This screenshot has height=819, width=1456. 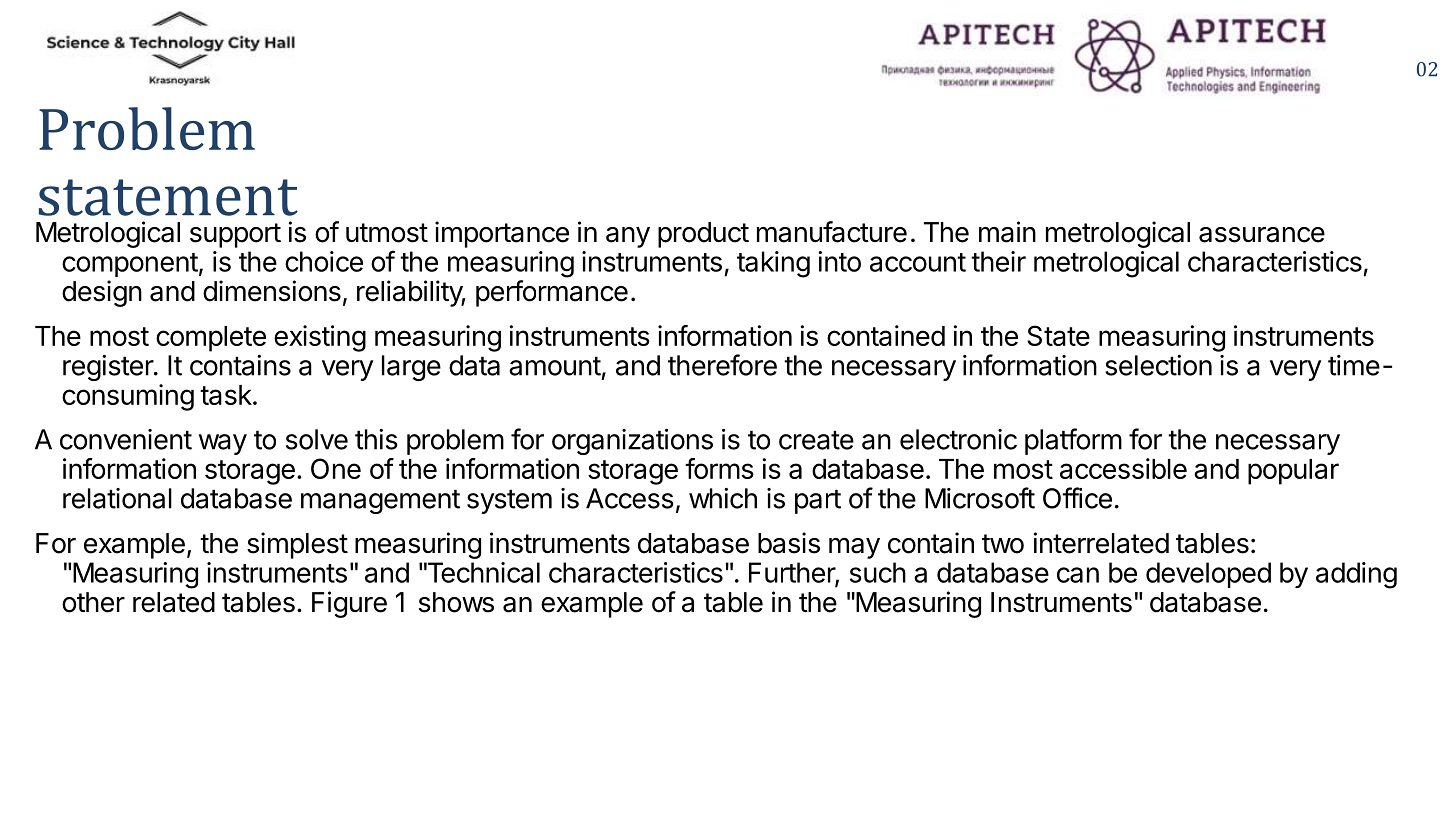 What do you see at coordinates (235, 235) in the screenshot?
I see `support` at bounding box center [235, 235].
